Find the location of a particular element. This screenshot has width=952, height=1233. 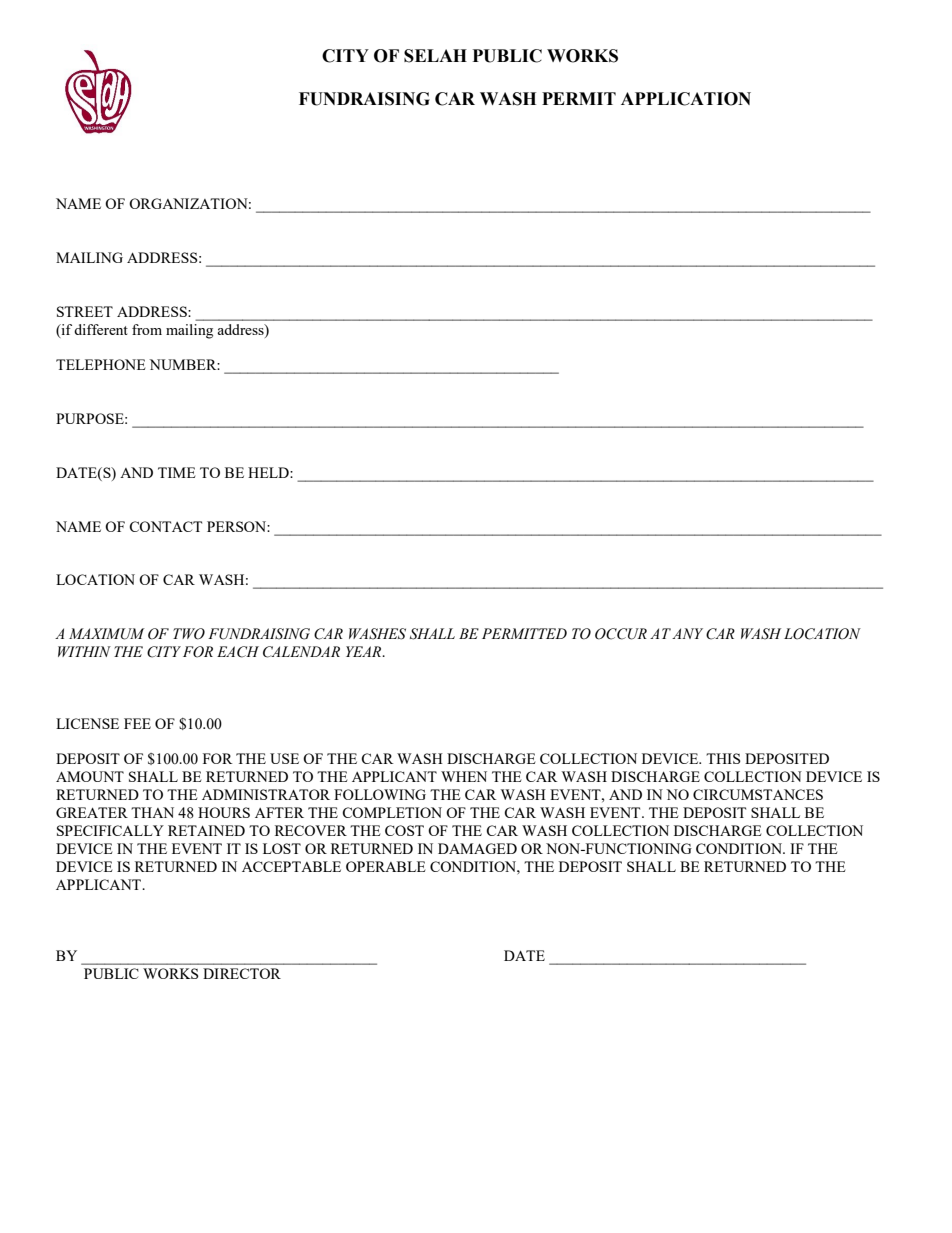

DIRECTOR is located at coordinates (242, 973).
